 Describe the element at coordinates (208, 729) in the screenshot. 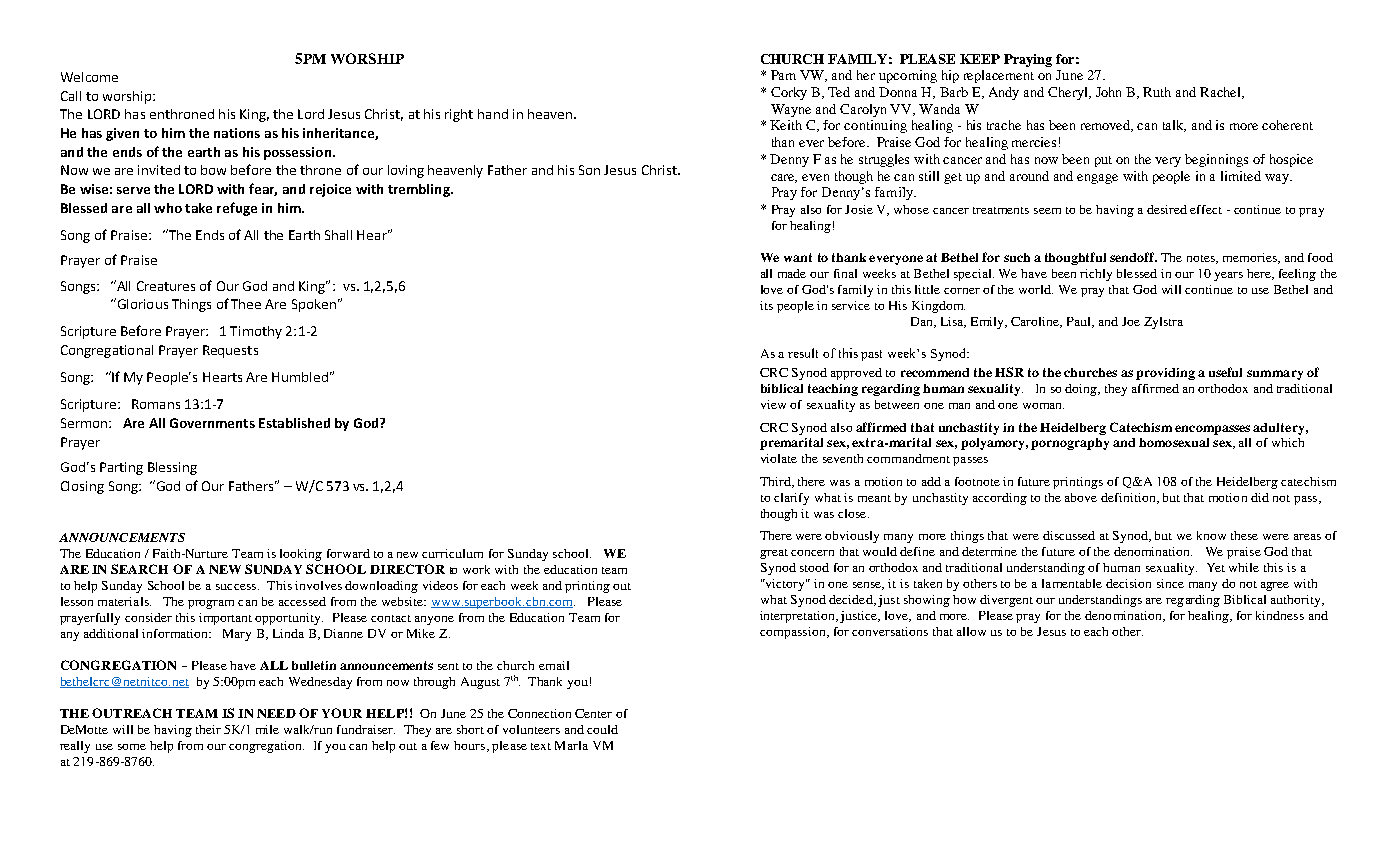

I see `their` at that location.
